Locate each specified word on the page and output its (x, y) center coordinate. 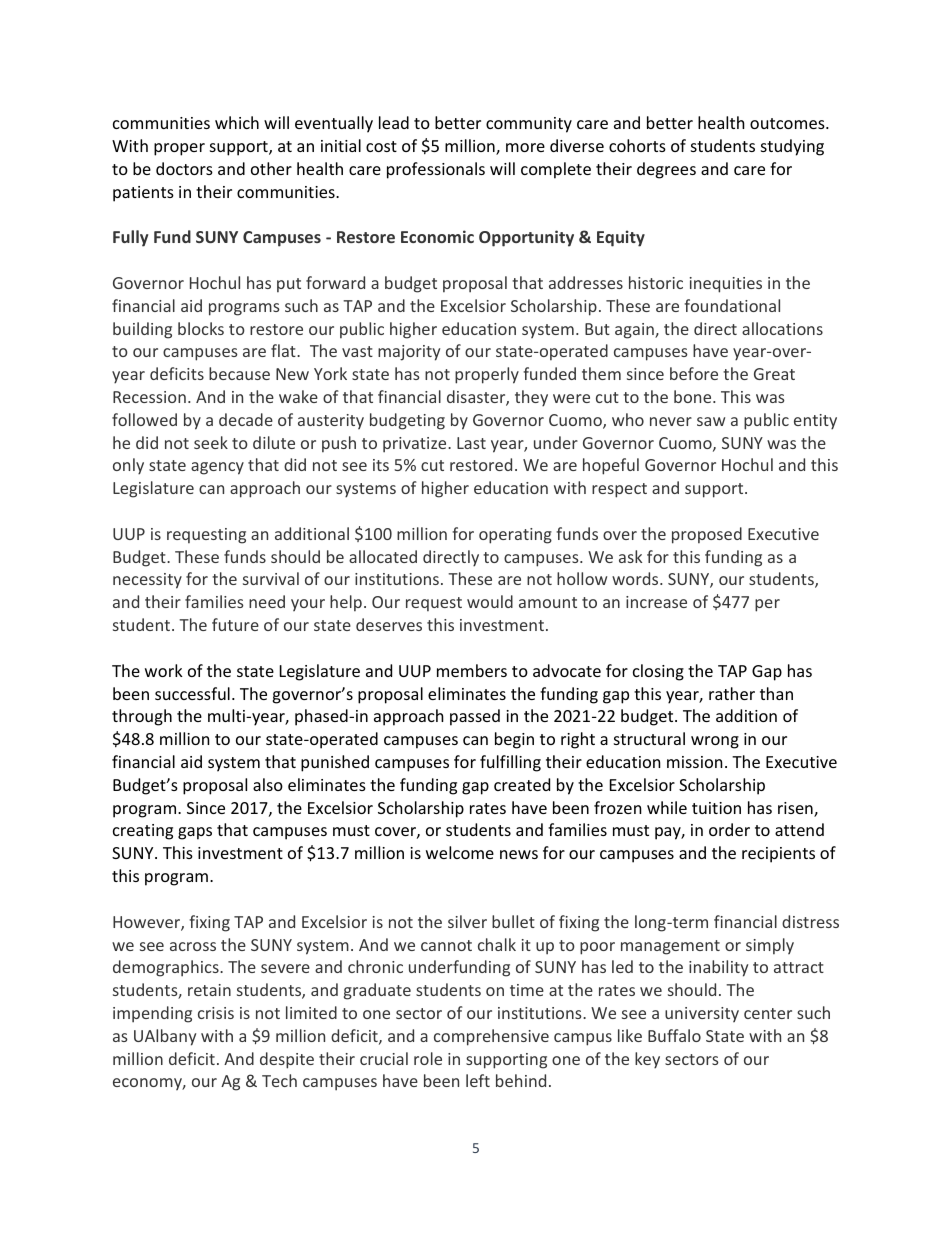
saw (711, 421)
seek (211, 442)
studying (792, 147)
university (702, 1015)
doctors (184, 168)
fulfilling (510, 763)
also (268, 784)
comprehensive (491, 1037)
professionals (436, 170)
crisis (216, 1013)
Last (471, 443)
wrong (715, 742)
